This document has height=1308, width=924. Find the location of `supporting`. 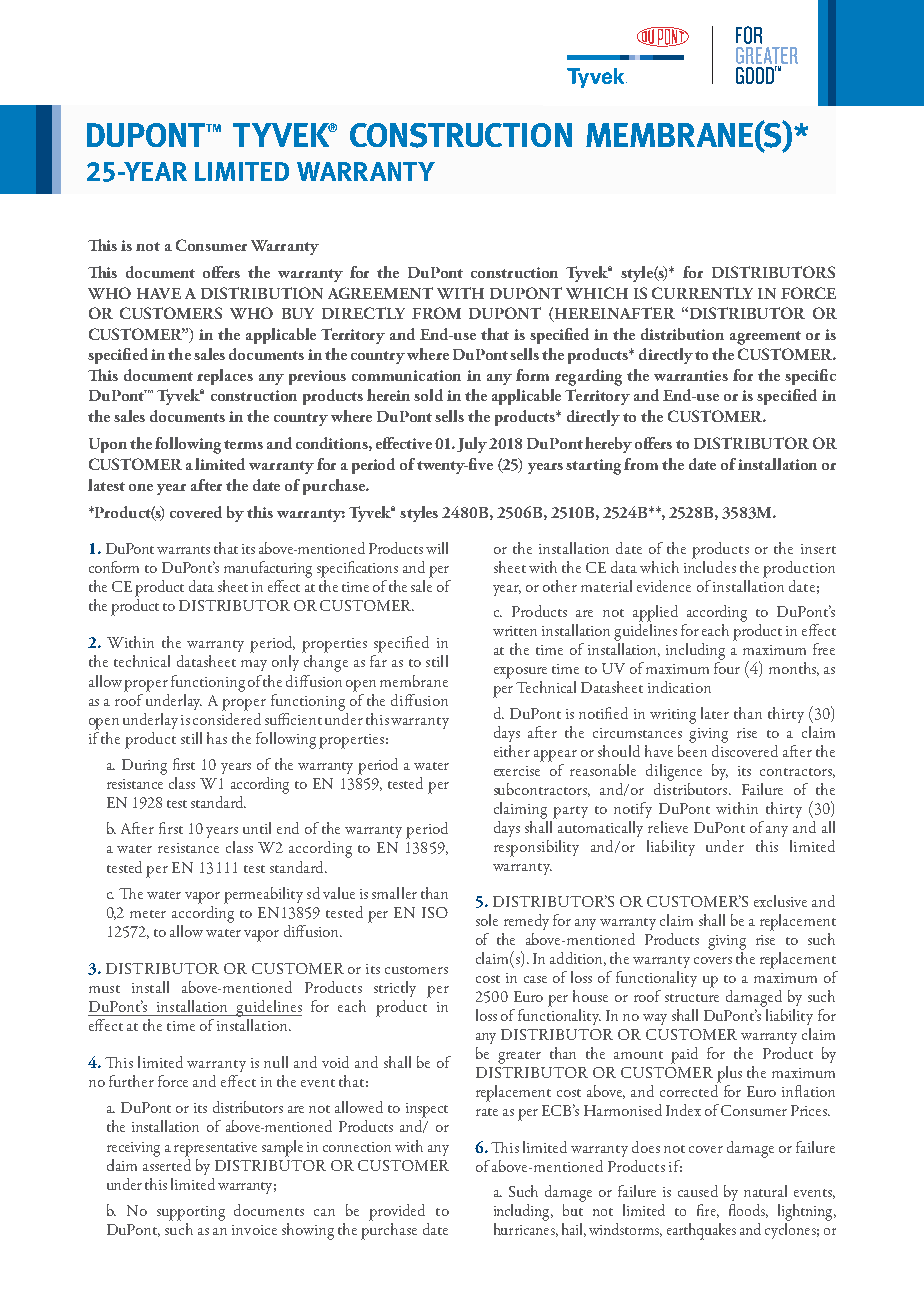

supporting is located at coordinates (191, 1213).
